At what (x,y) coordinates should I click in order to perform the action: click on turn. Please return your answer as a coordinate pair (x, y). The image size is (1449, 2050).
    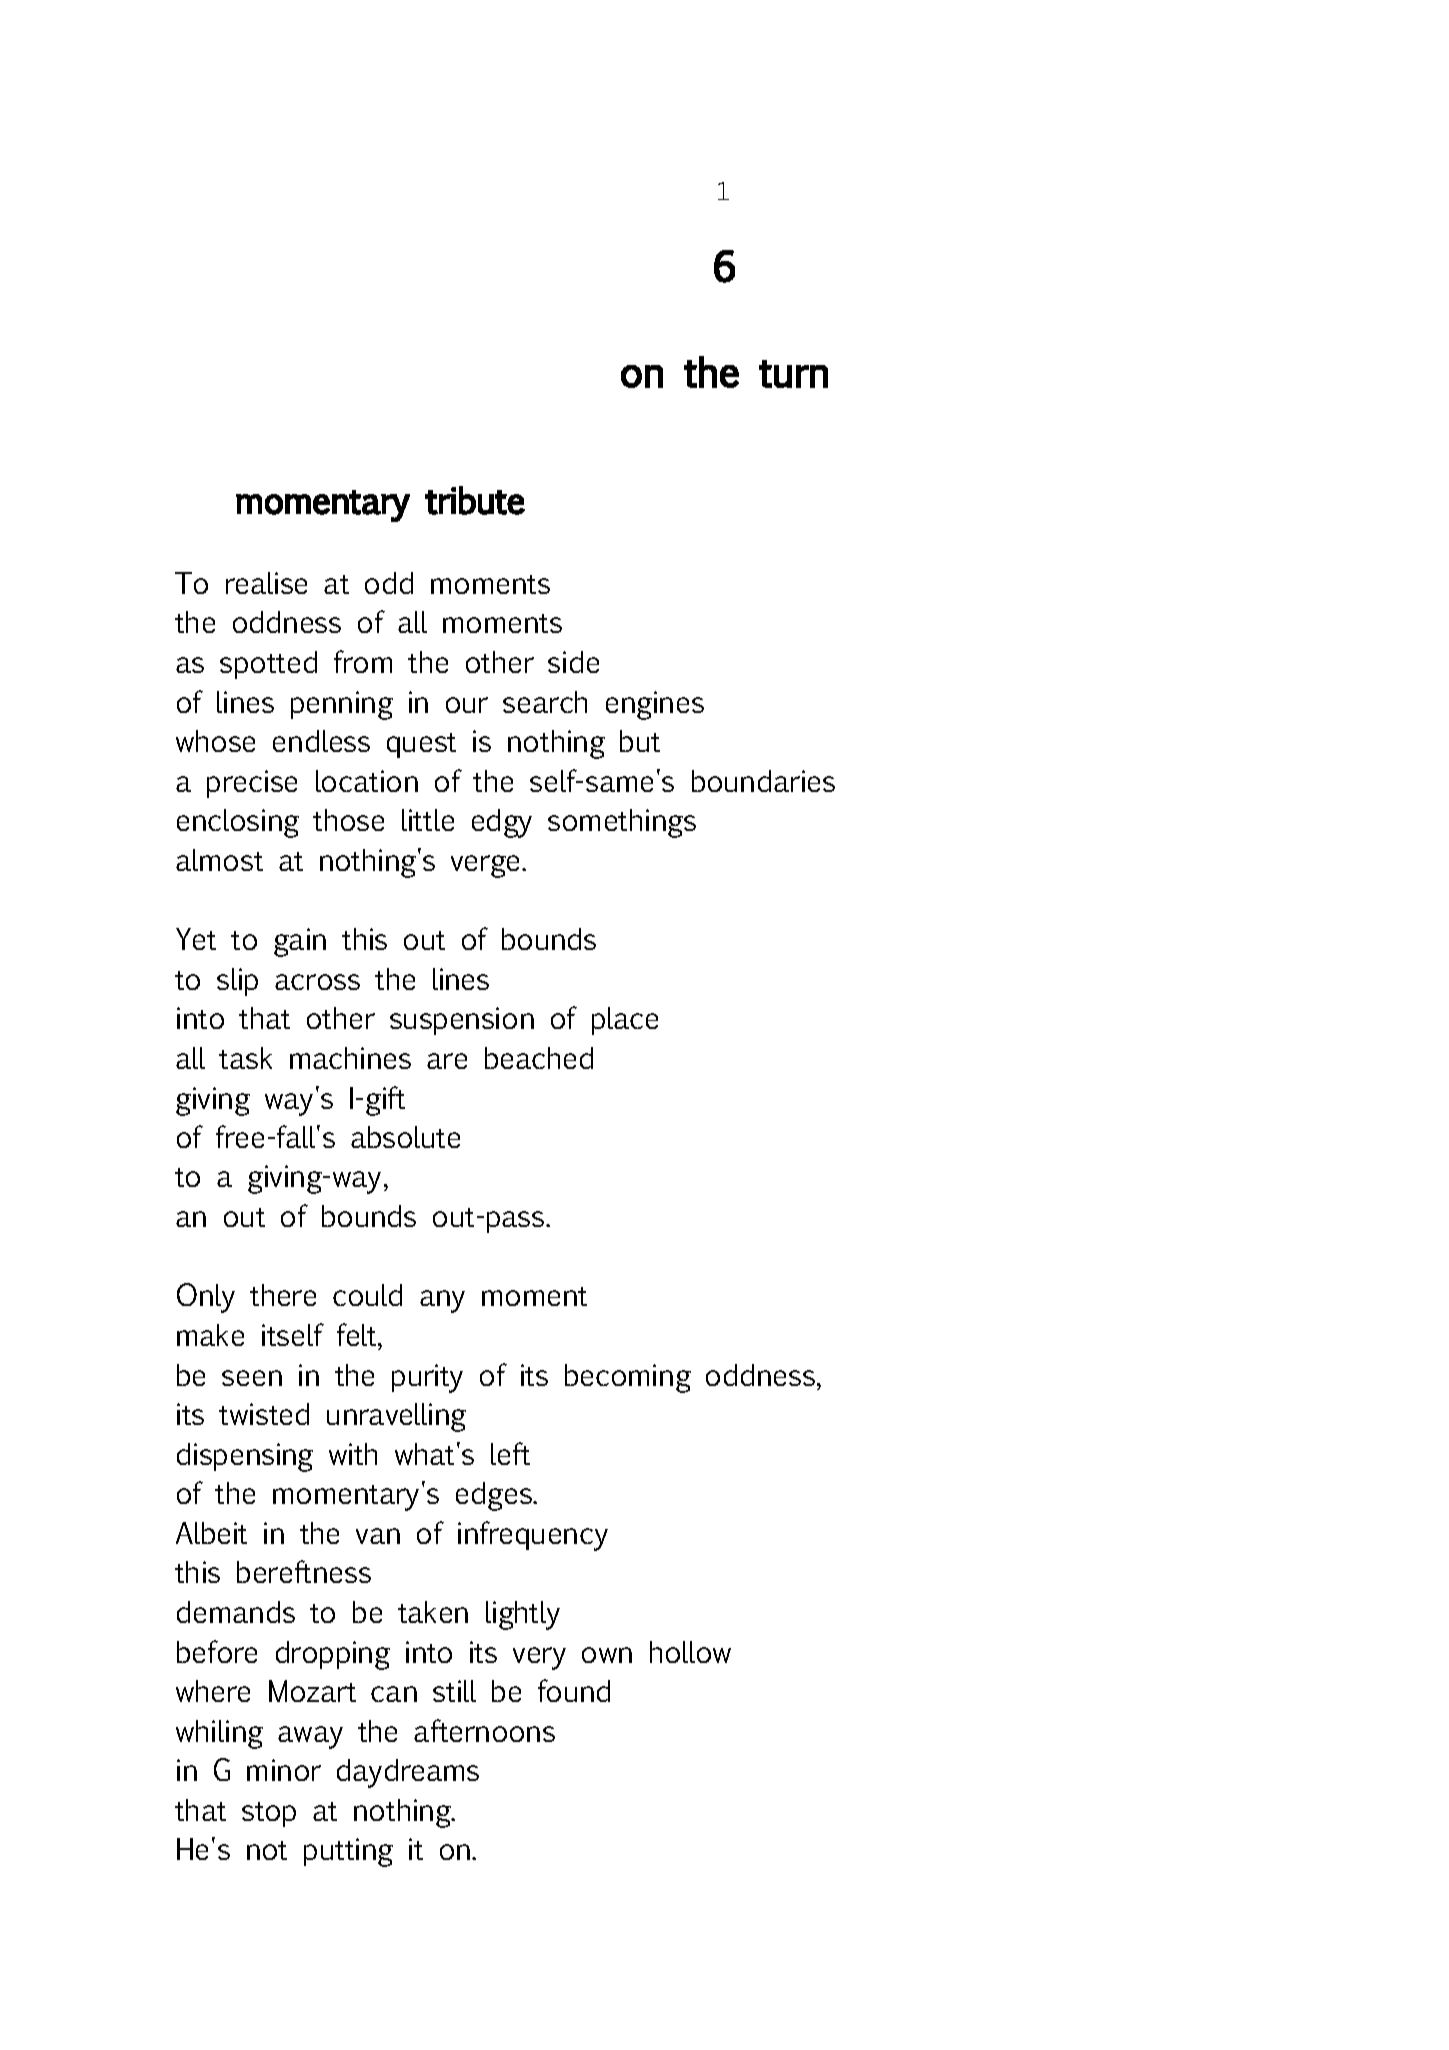
    Looking at the image, I should click on (793, 374).
